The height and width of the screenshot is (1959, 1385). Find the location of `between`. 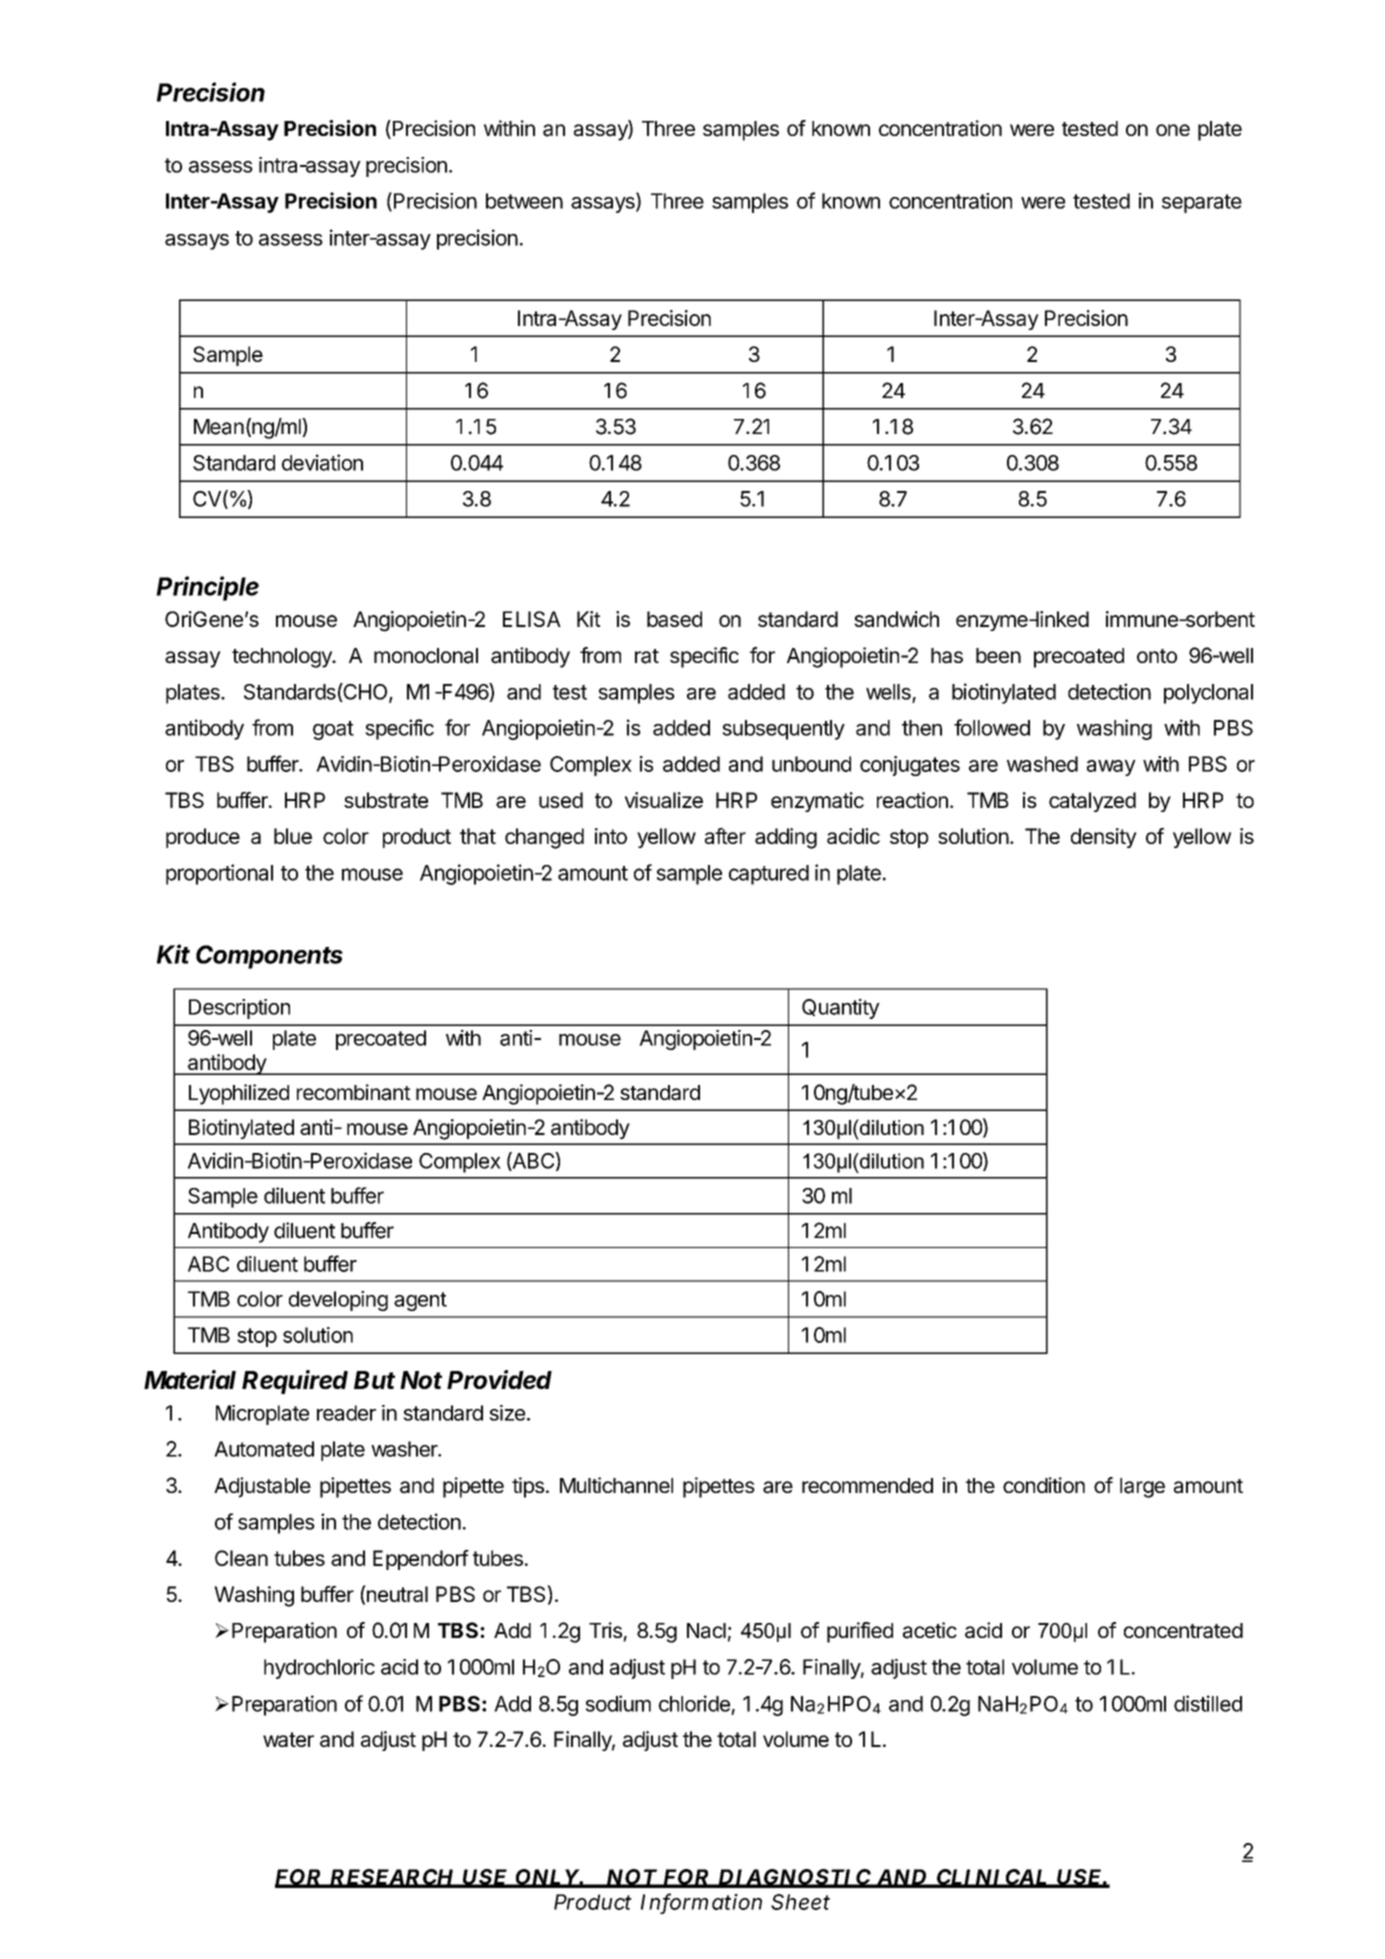

between is located at coordinates (524, 201).
